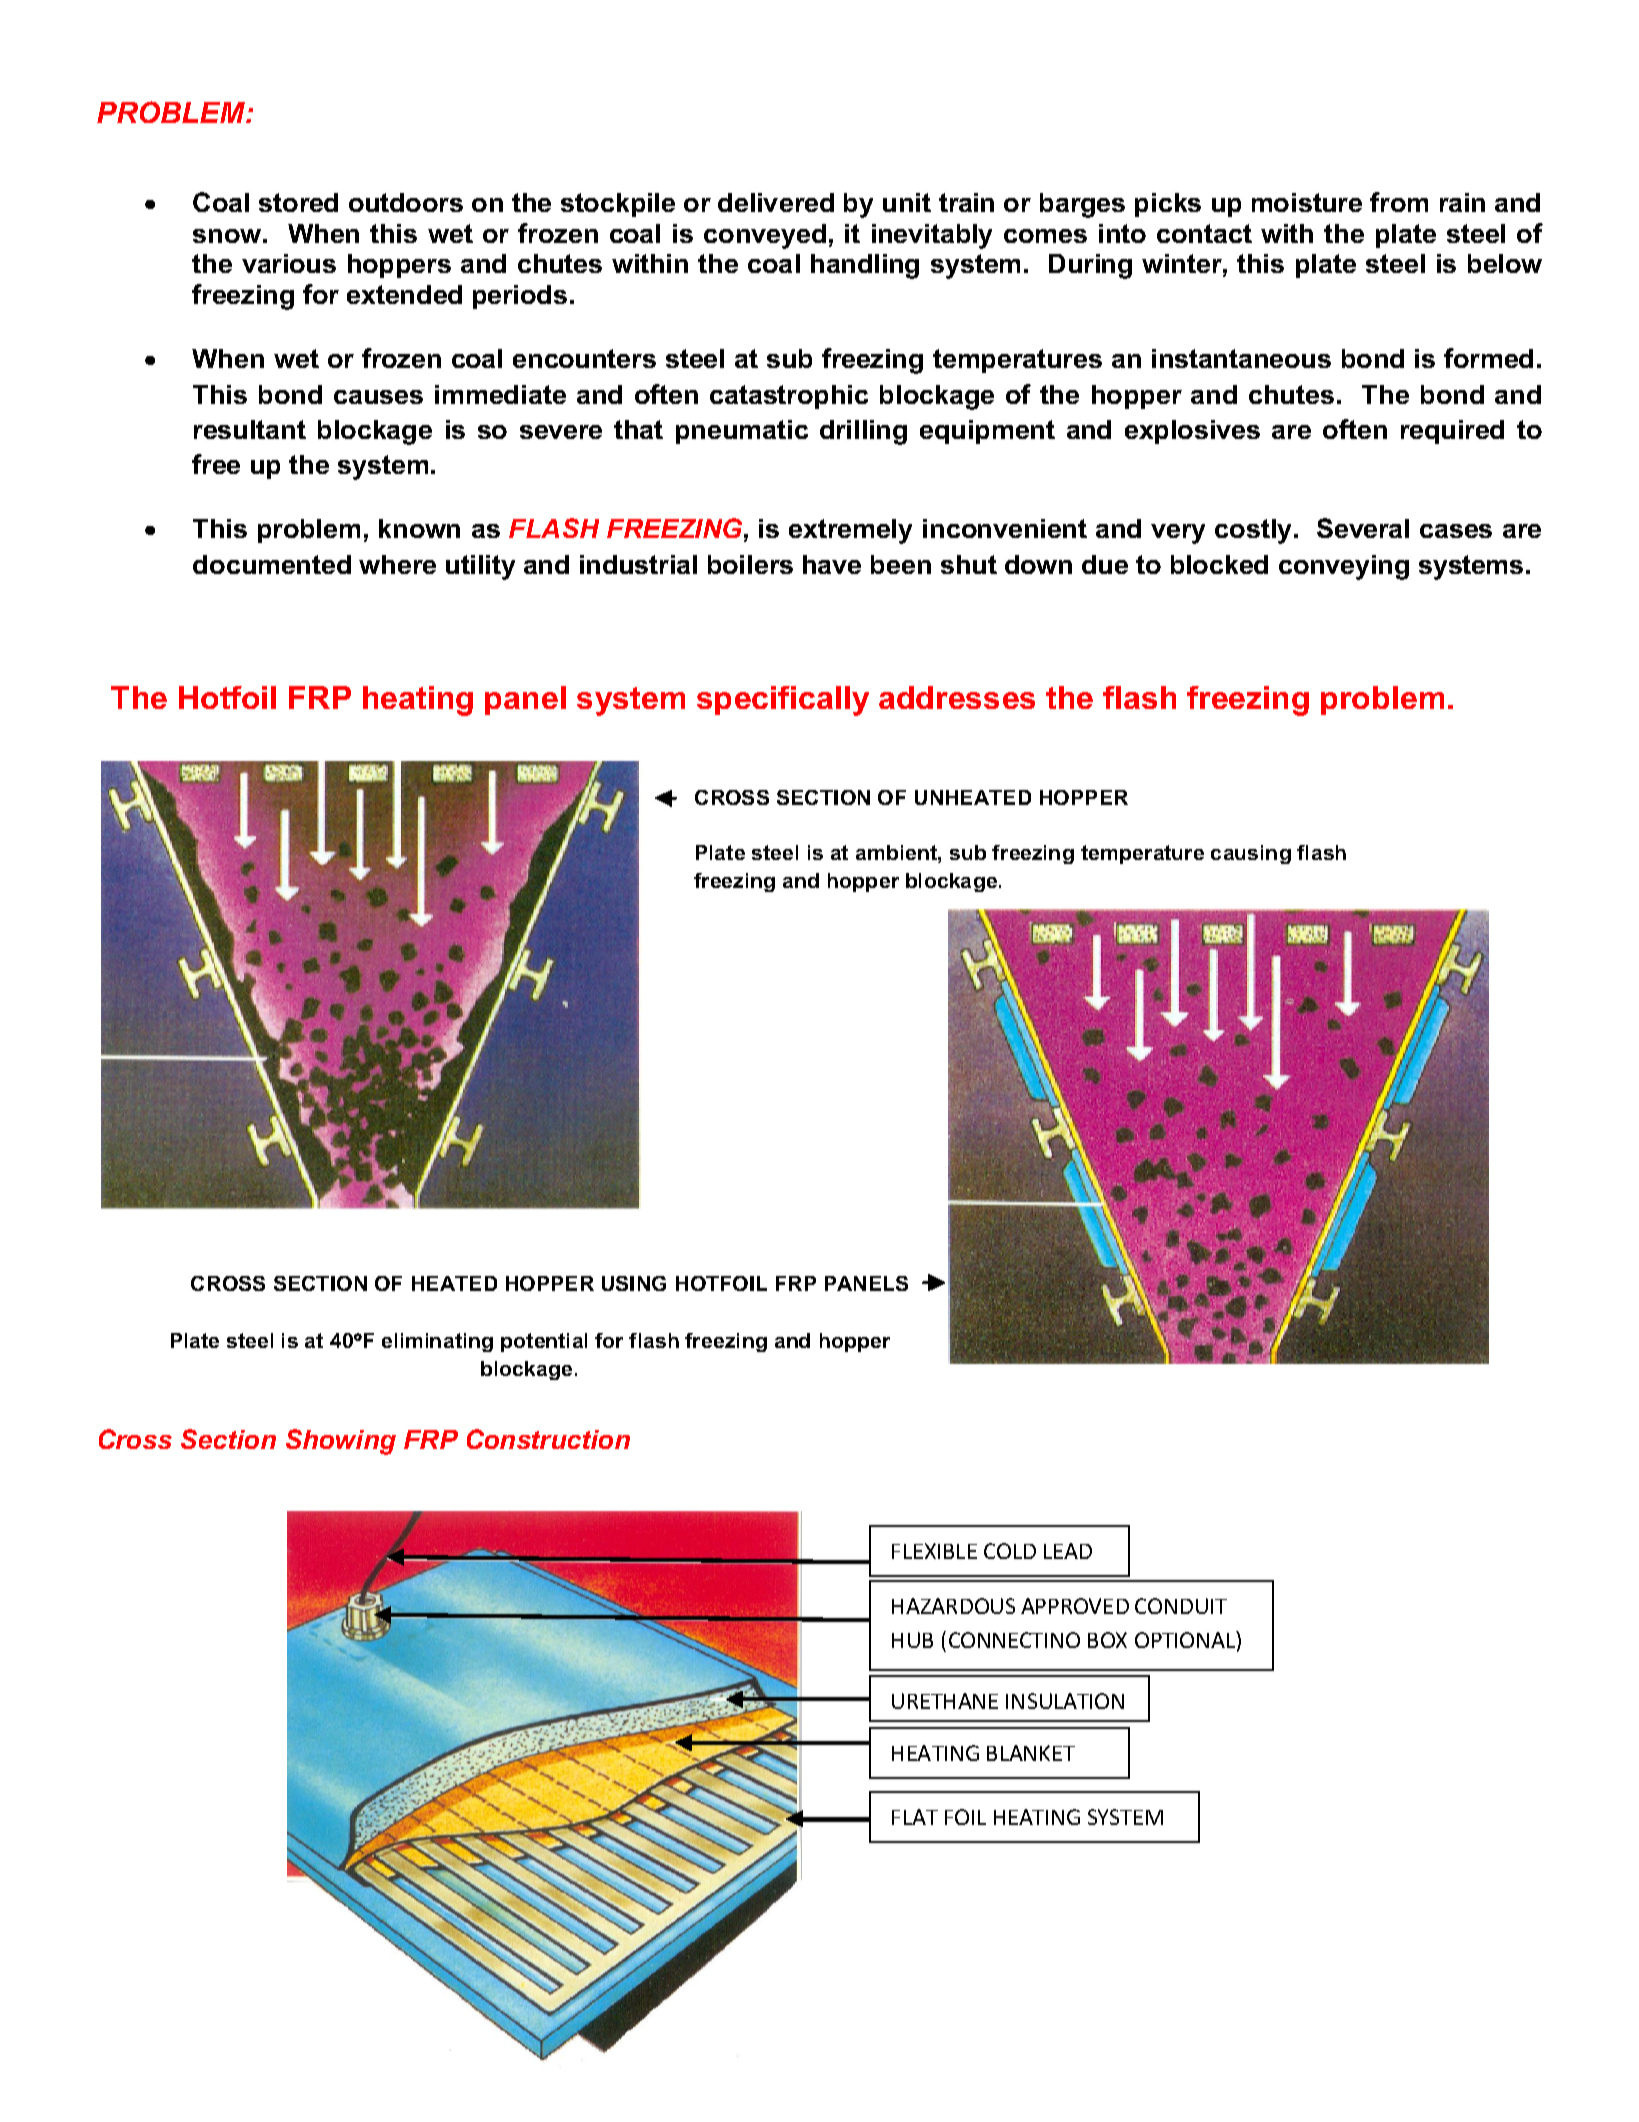 Image resolution: width=1639 pixels, height=2122 pixels. Describe the element at coordinates (945, 1701) in the page. I see `URETHANE` at that location.
